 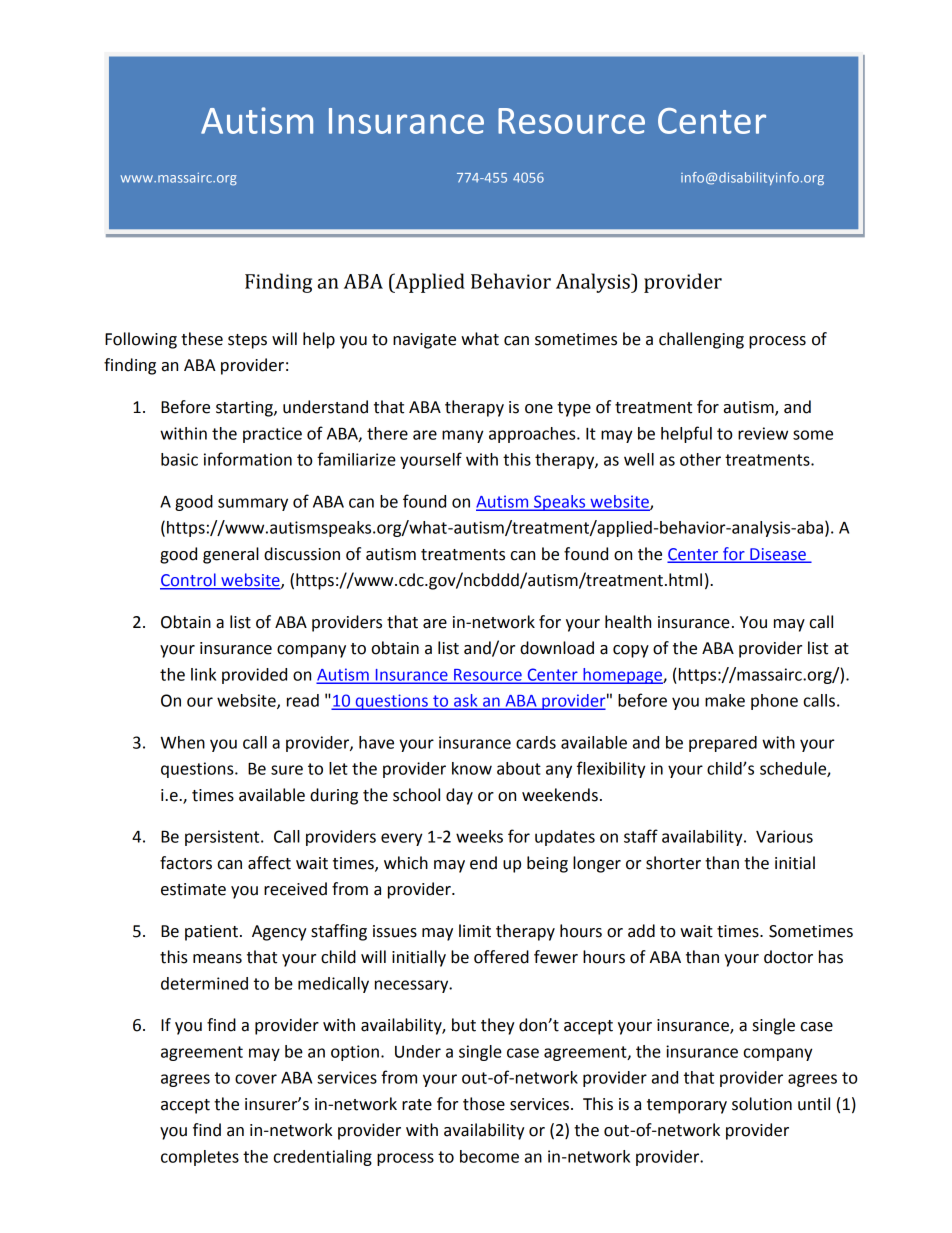 What do you see at coordinates (557, 648) in the screenshot?
I see `download` at bounding box center [557, 648].
